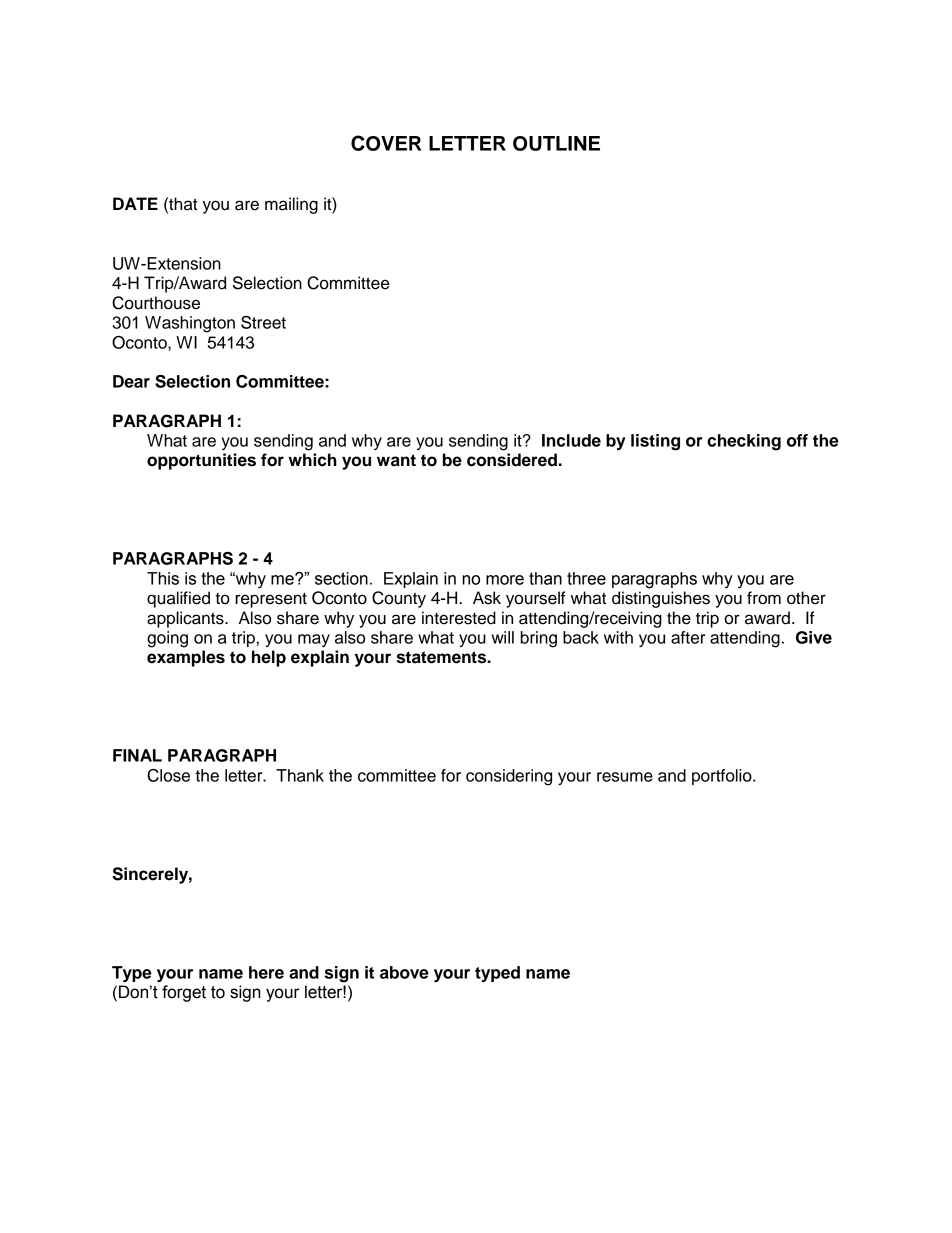 The height and width of the screenshot is (1233, 952). Describe the element at coordinates (505, 580) in the screenshot. I see `more` at that location.
